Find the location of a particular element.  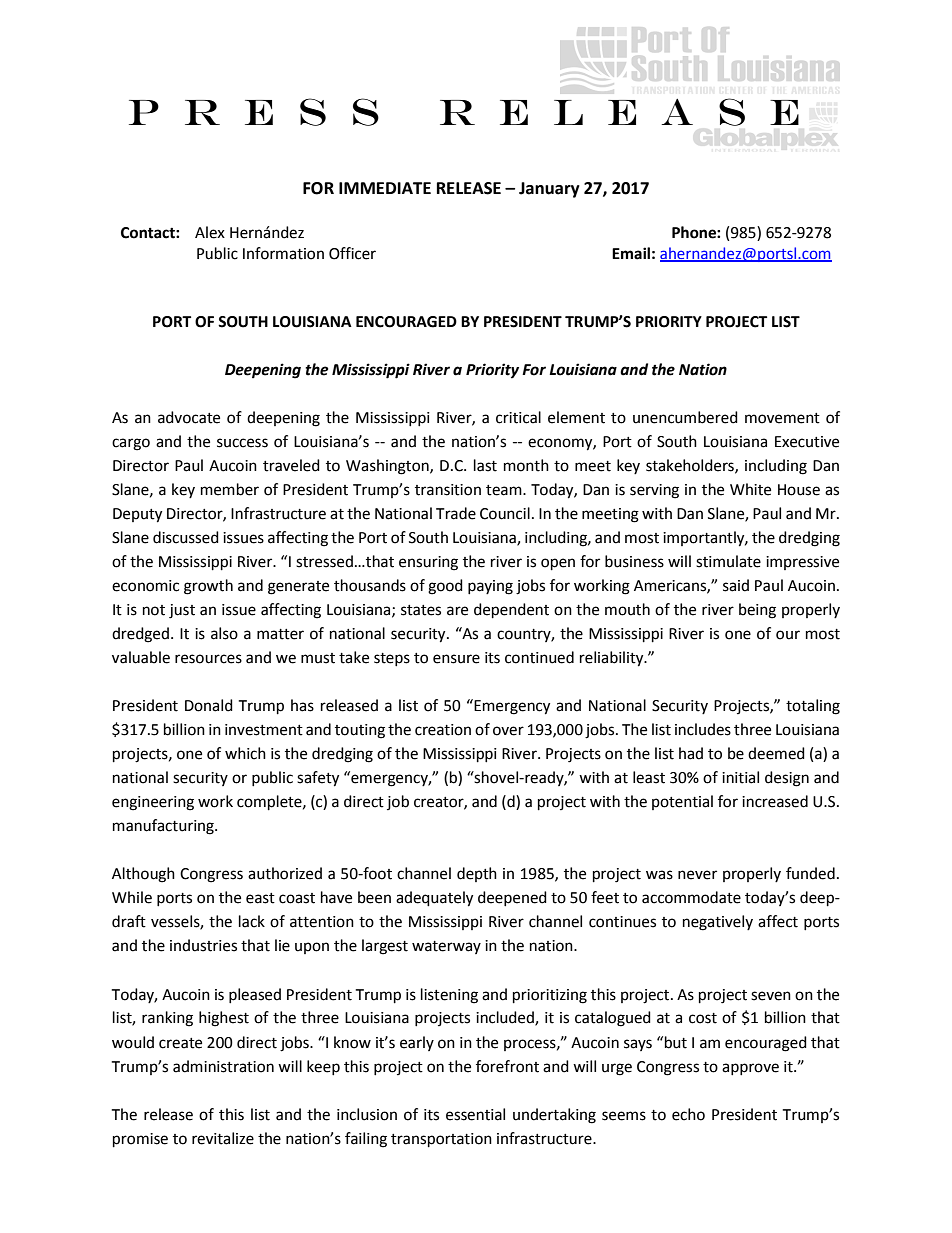

revitalize is located at coordinates (223, 1138).
